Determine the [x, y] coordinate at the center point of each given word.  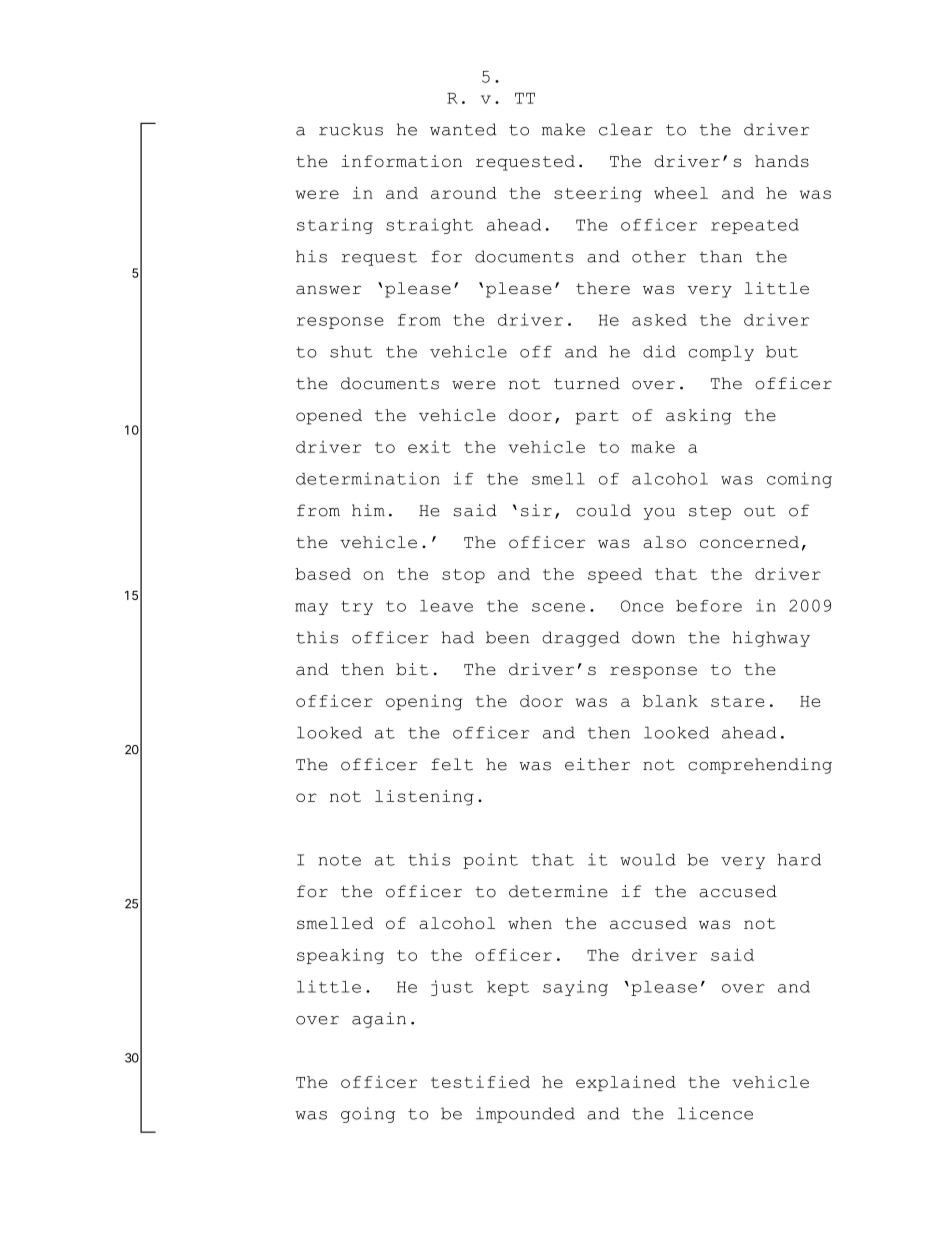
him [368, 510]
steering [598, 194]
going [368, 1115]
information [402, 161]
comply [721, 353]
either [597, 764]
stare [738, 701]
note [339, 860]
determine [558, 891]
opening [424, 702]
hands [782, 161]
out [759, 511]
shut [351, 351]
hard [799, 859]
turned [587, 383]
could [603, 510]
